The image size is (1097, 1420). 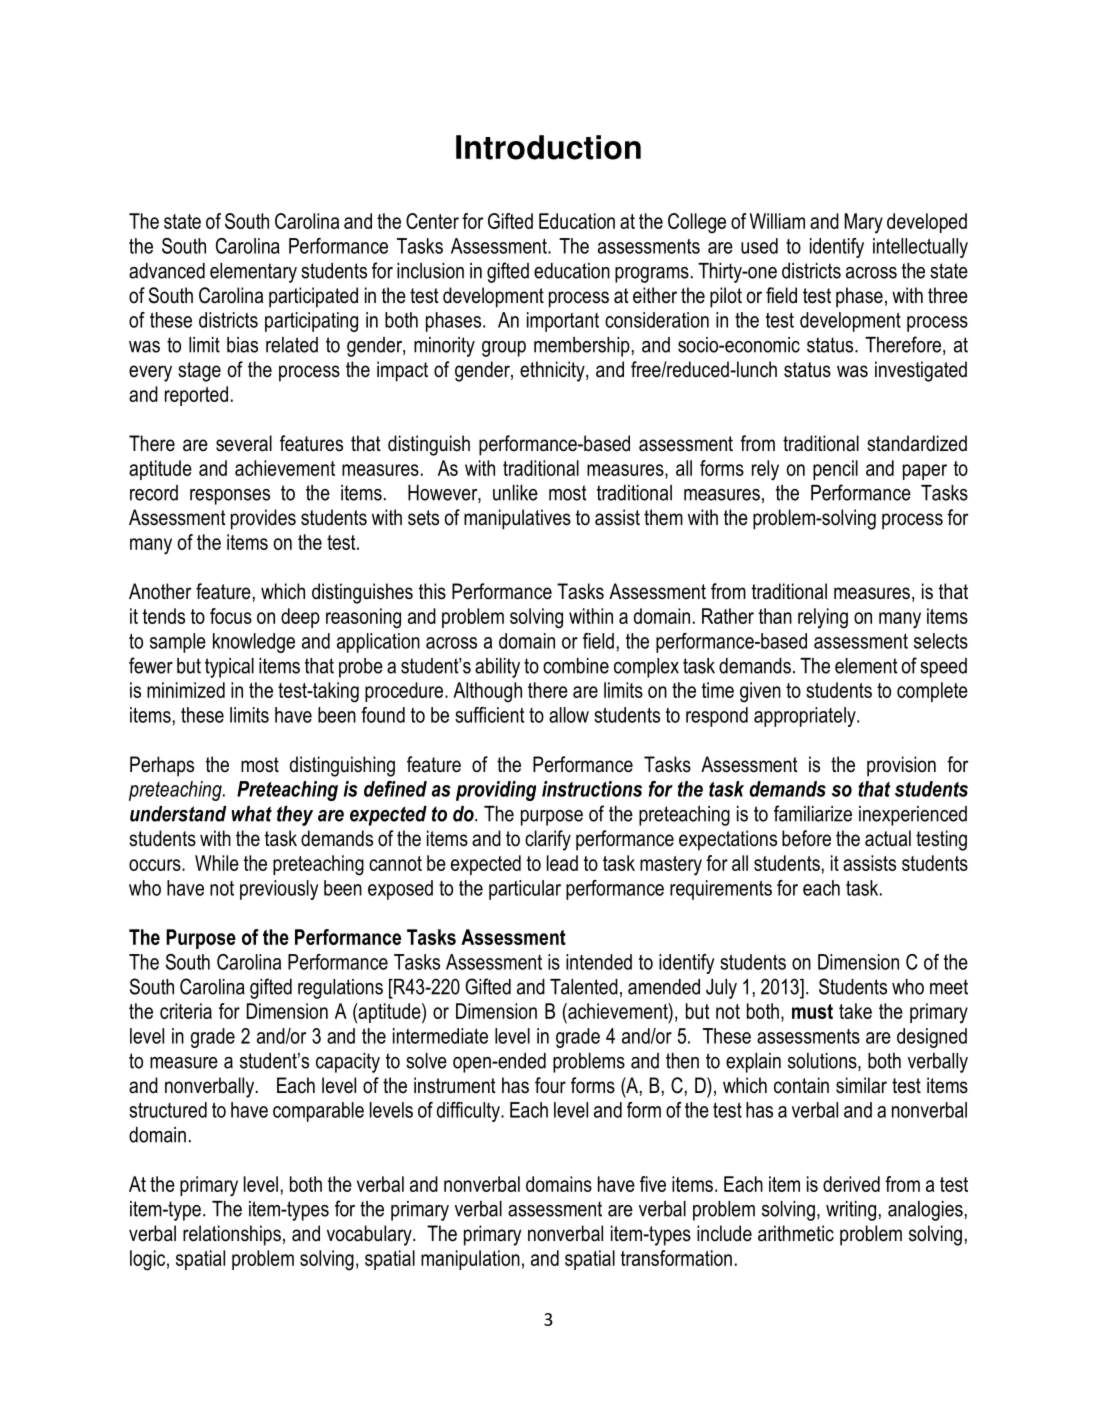 I want to click on manipulation, so click(x=470, y=1260).
